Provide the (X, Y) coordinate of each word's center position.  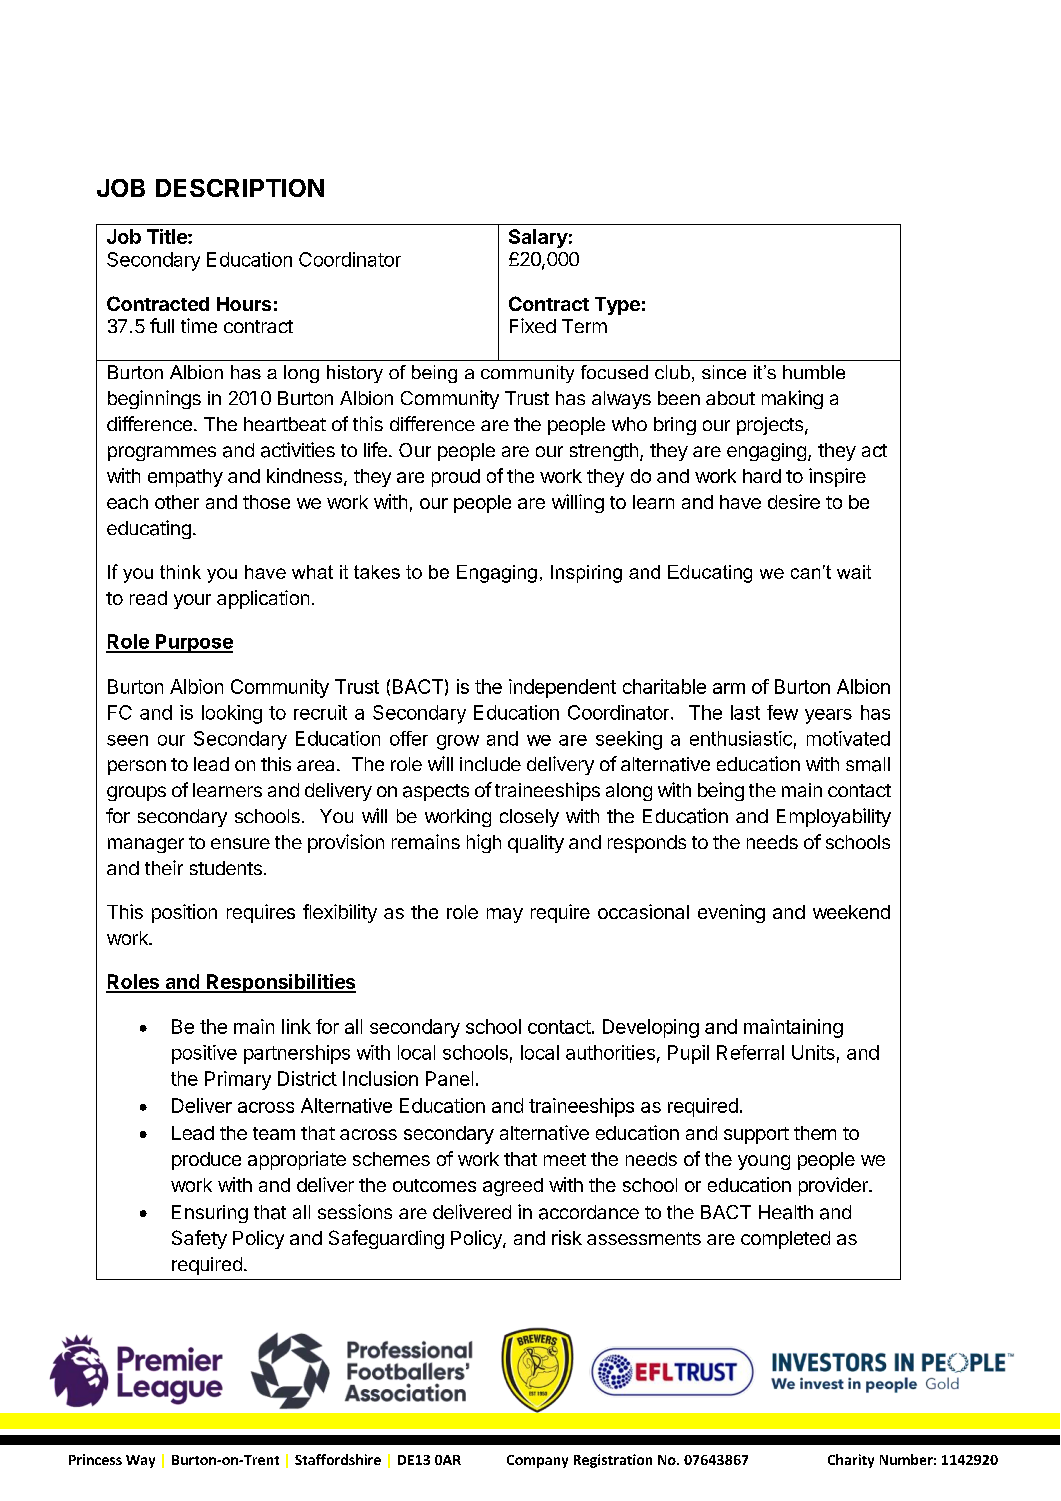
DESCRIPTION (240, 188)
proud (456, 478)
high (484, 843)
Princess (95, 1459)
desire (794, 501)
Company (537, 1461)
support (756, 1135)
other (177, 502)
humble (814, 372)
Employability (834, 817)
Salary (538, 238)
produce (206, 1161)
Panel (449, 1078)
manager (146, 845)
